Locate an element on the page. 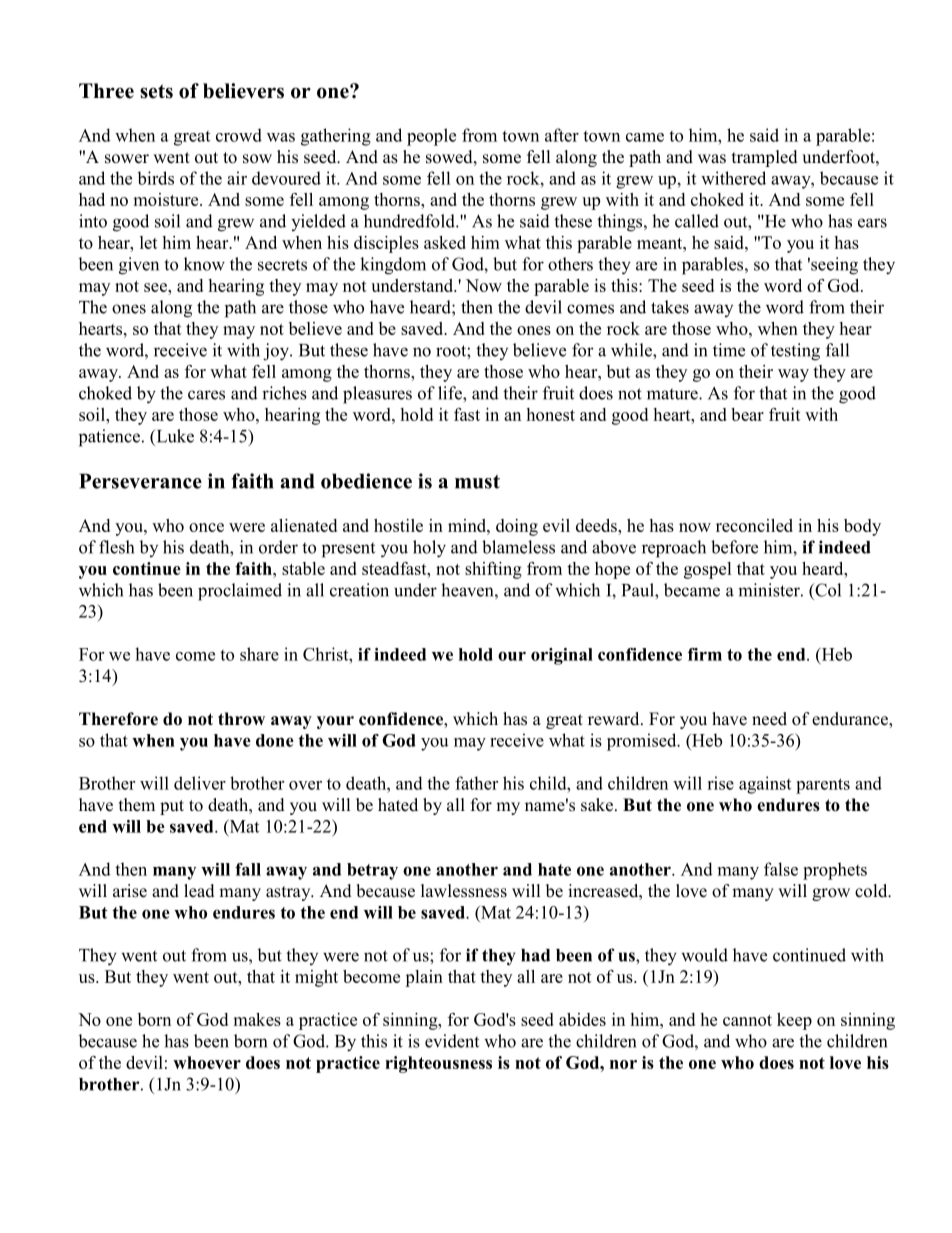  cares is located at coordinates (206, 395).
